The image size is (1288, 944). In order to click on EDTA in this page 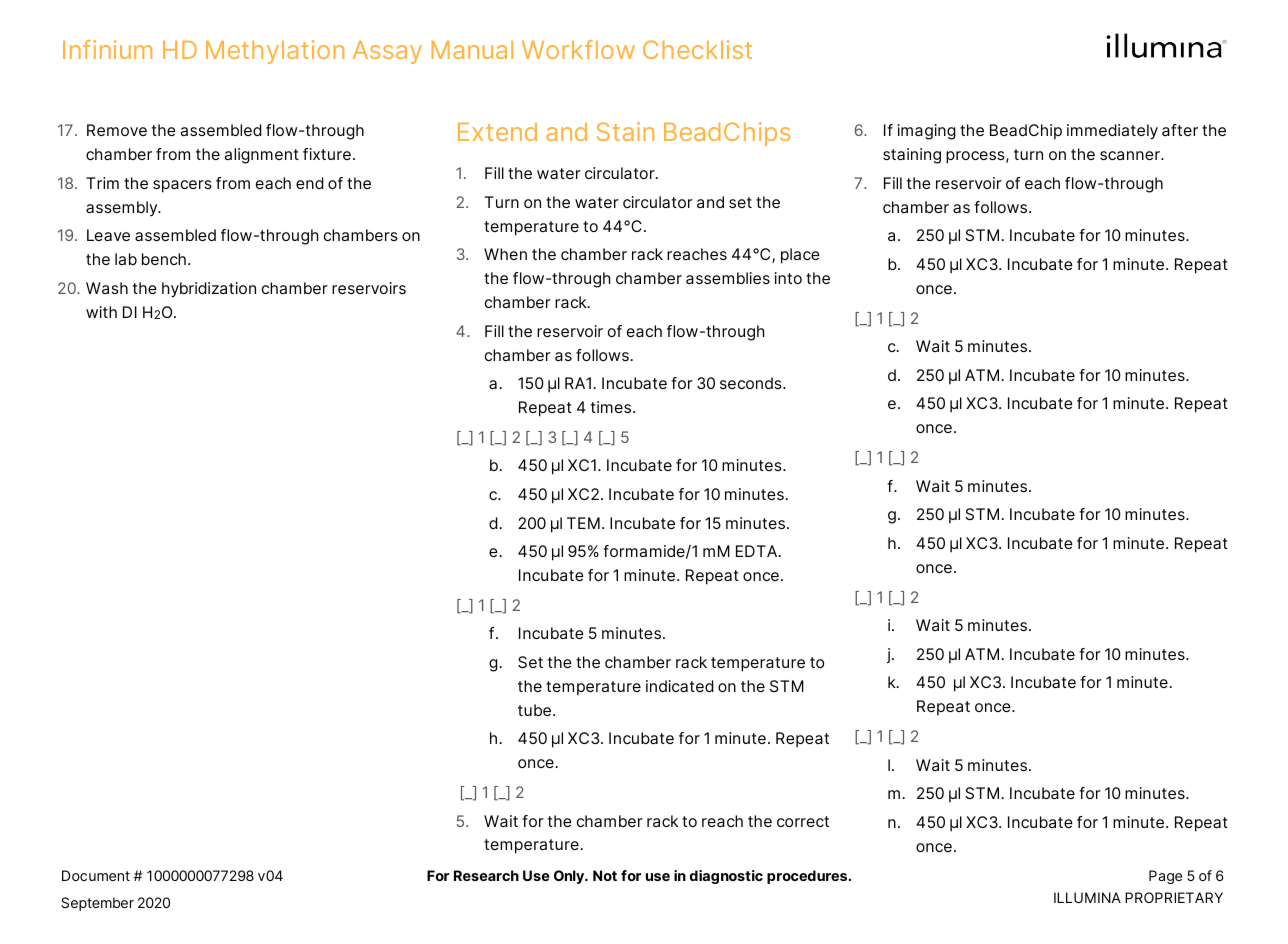, I will do `click(758, 551)`.
